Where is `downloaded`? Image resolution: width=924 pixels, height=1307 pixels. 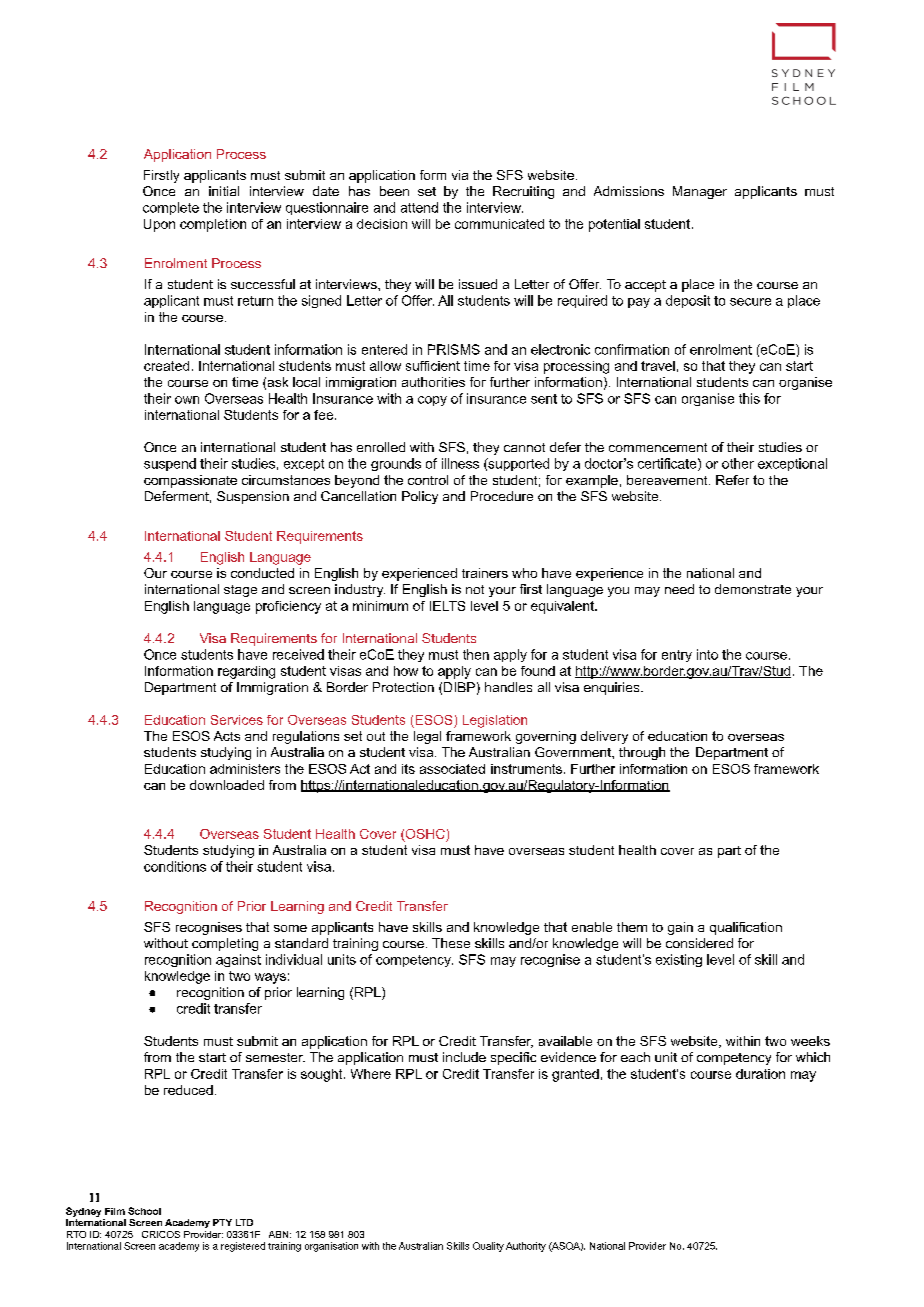 downloaded is located at coordinates (227, 785).
